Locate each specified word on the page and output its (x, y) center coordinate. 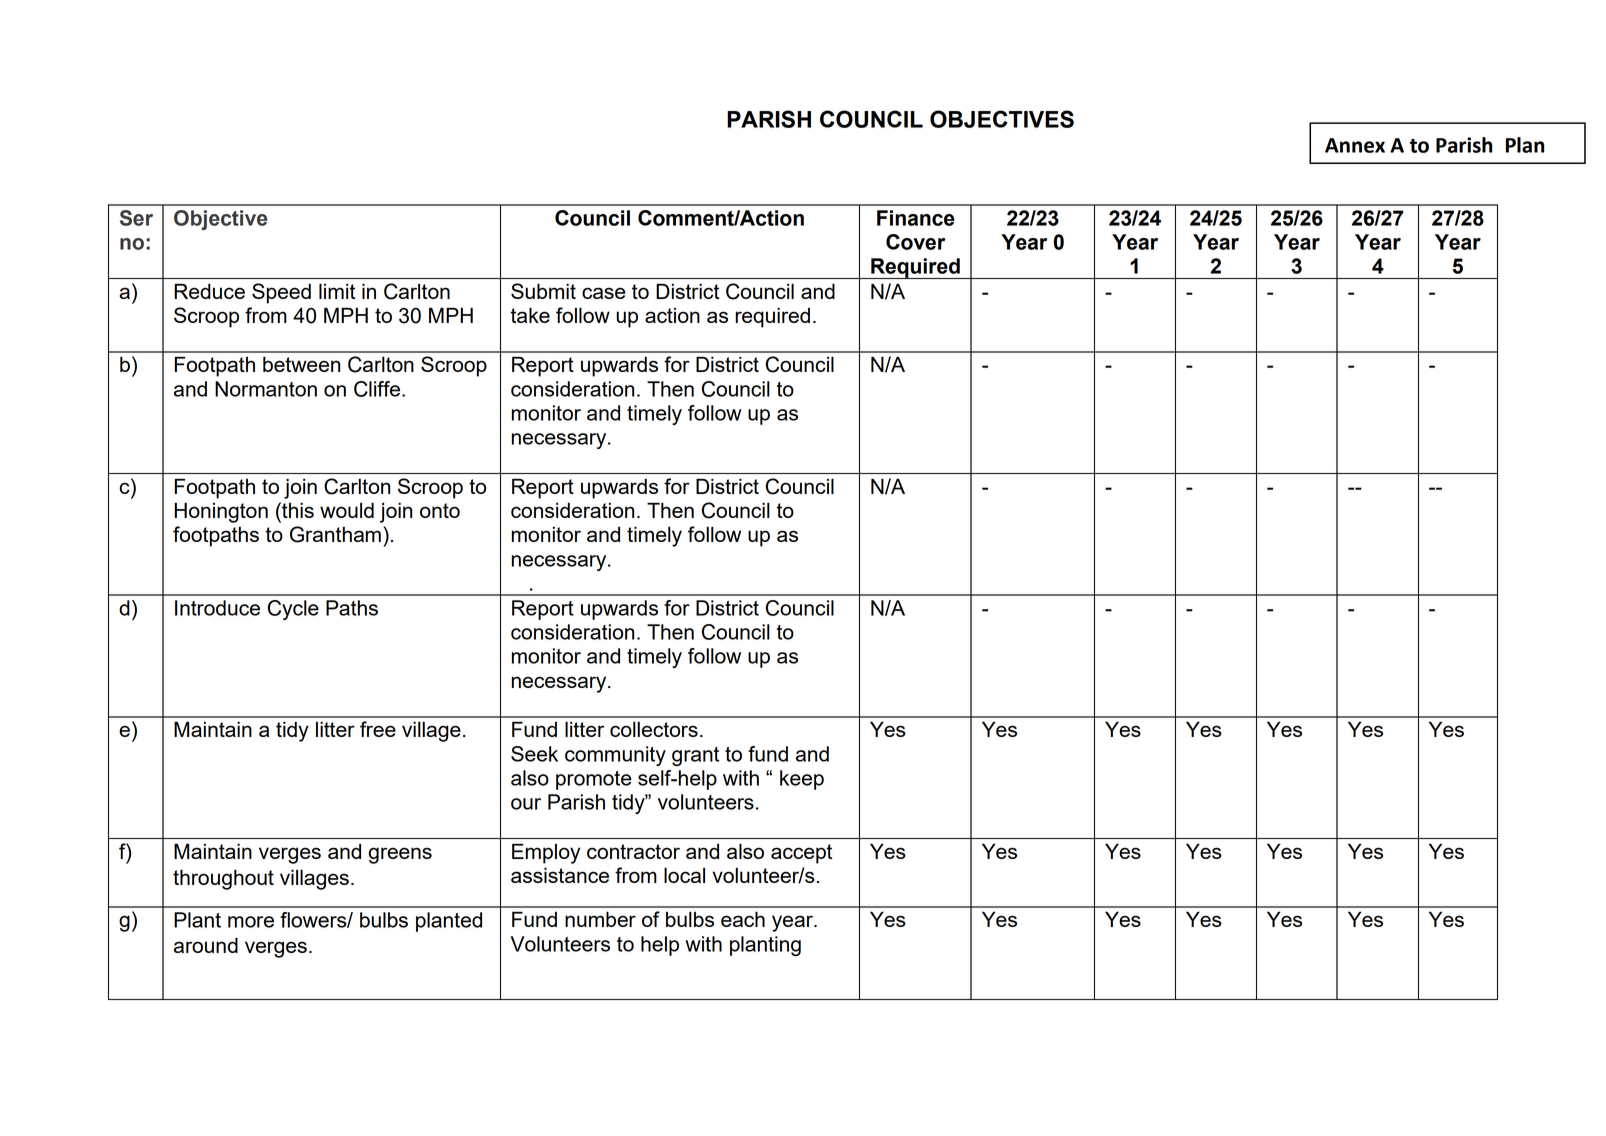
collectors (654, 729)
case (604, 293)
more (251, 922)
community (615, 756)
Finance (916, 218)
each (743, 919)
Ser (136, 218)
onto (440, 510)
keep (802, 780)
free (378, 729)
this (297, 510)
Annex (1355, 145)
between (301, 364)
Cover (915, 242)
